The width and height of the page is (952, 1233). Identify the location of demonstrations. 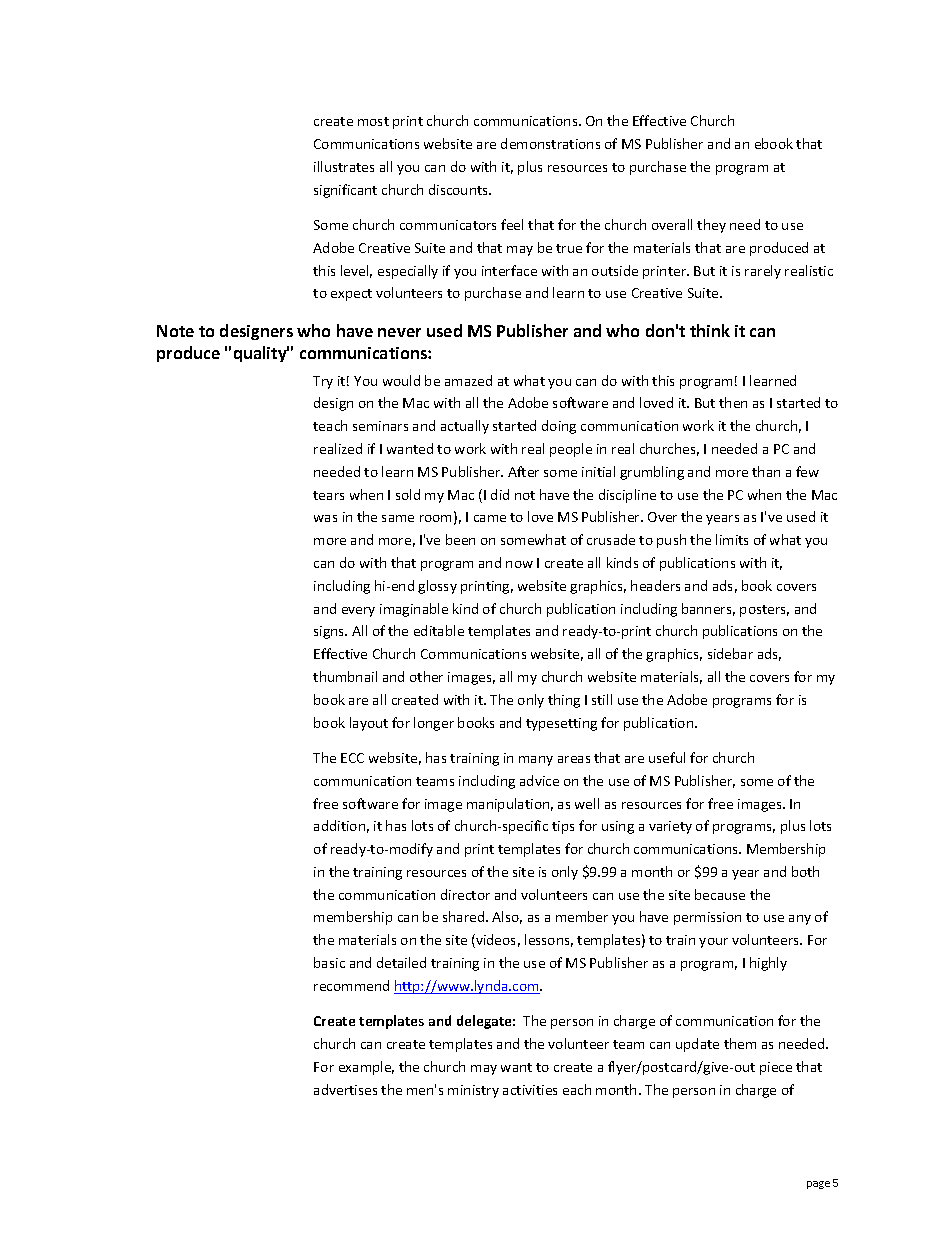
(550, 143).
